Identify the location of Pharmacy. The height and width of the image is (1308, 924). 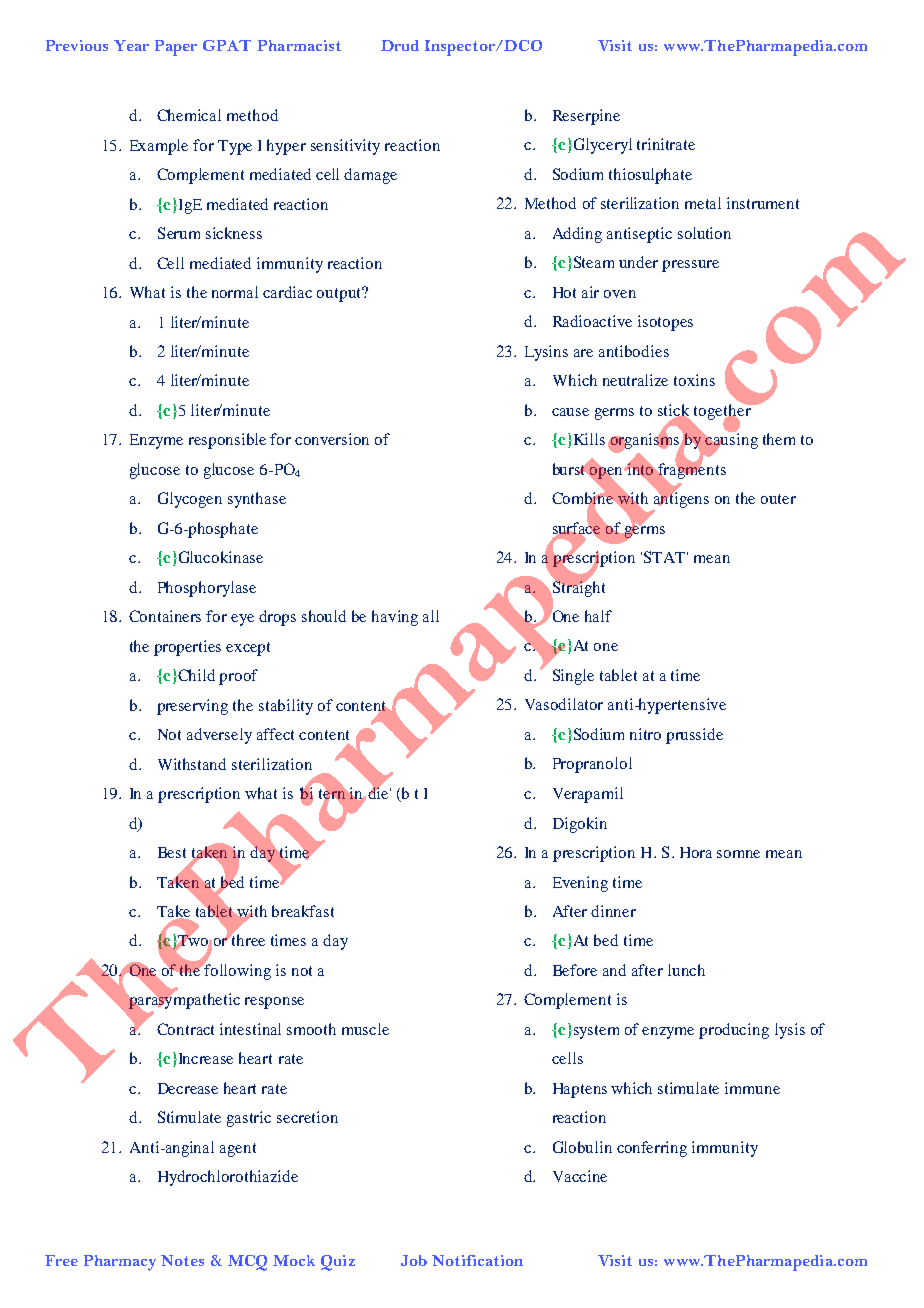
(120, 1263).
